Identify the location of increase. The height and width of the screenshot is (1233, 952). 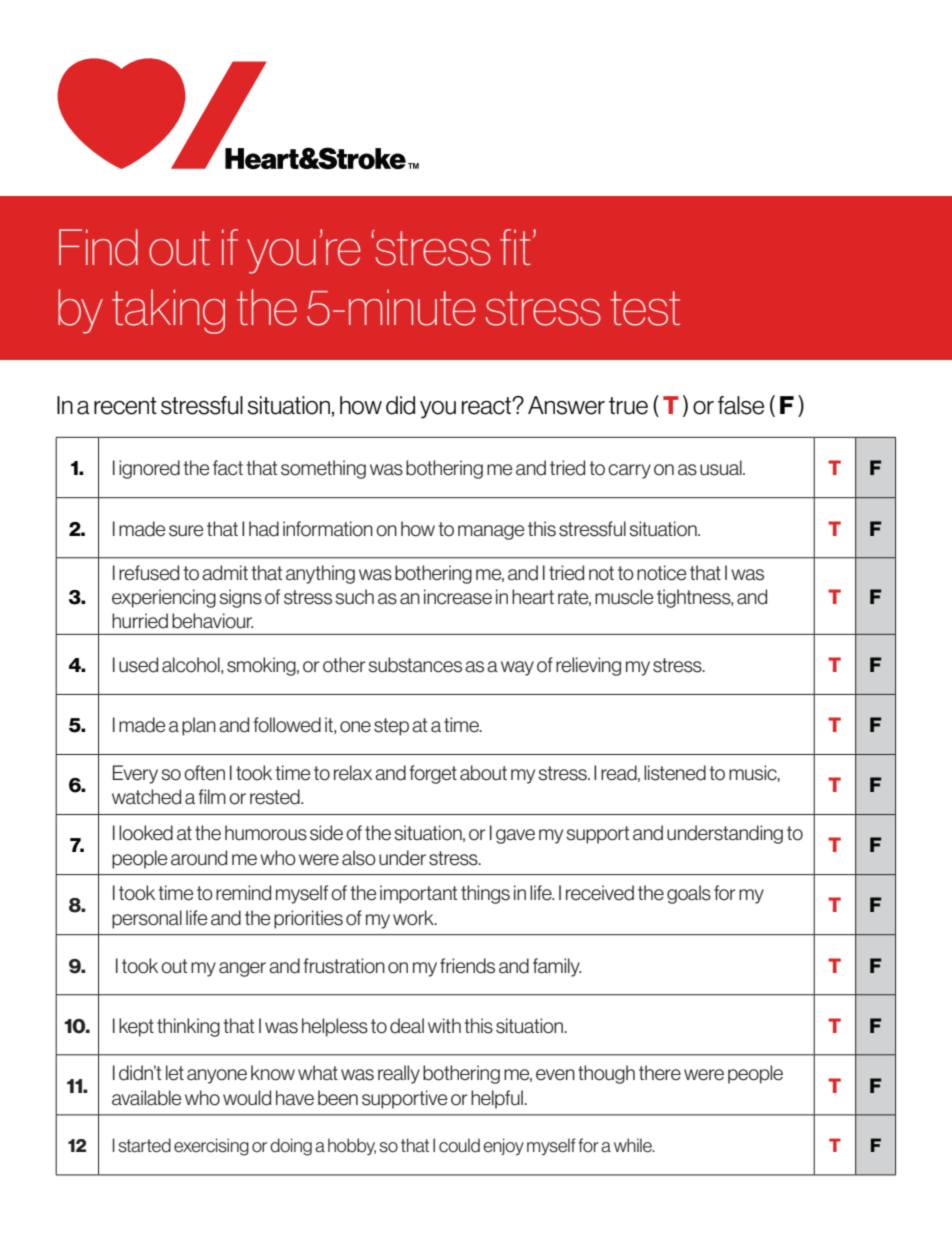
(458, 597).
